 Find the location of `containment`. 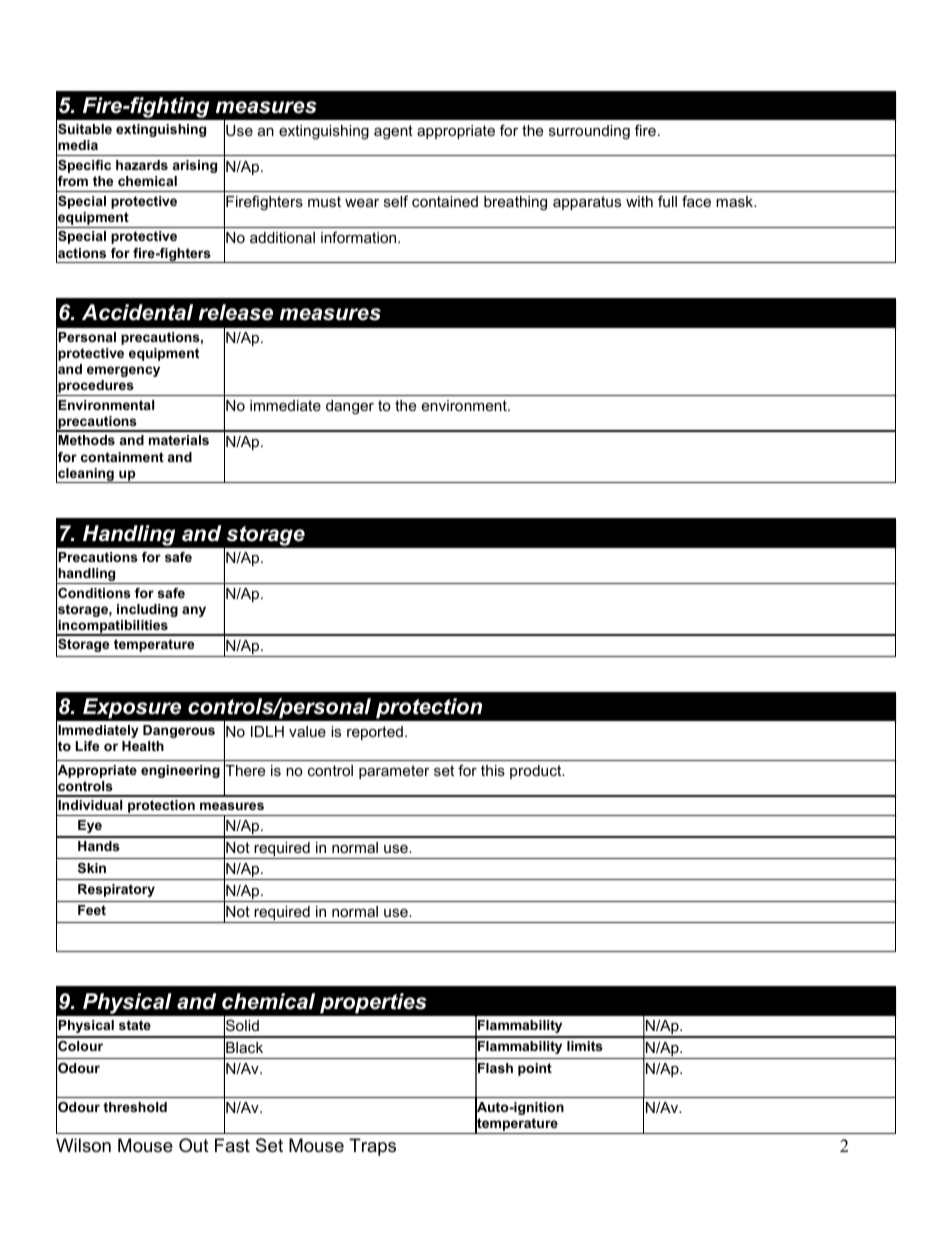

containment is located at coordinates (122, 457).
